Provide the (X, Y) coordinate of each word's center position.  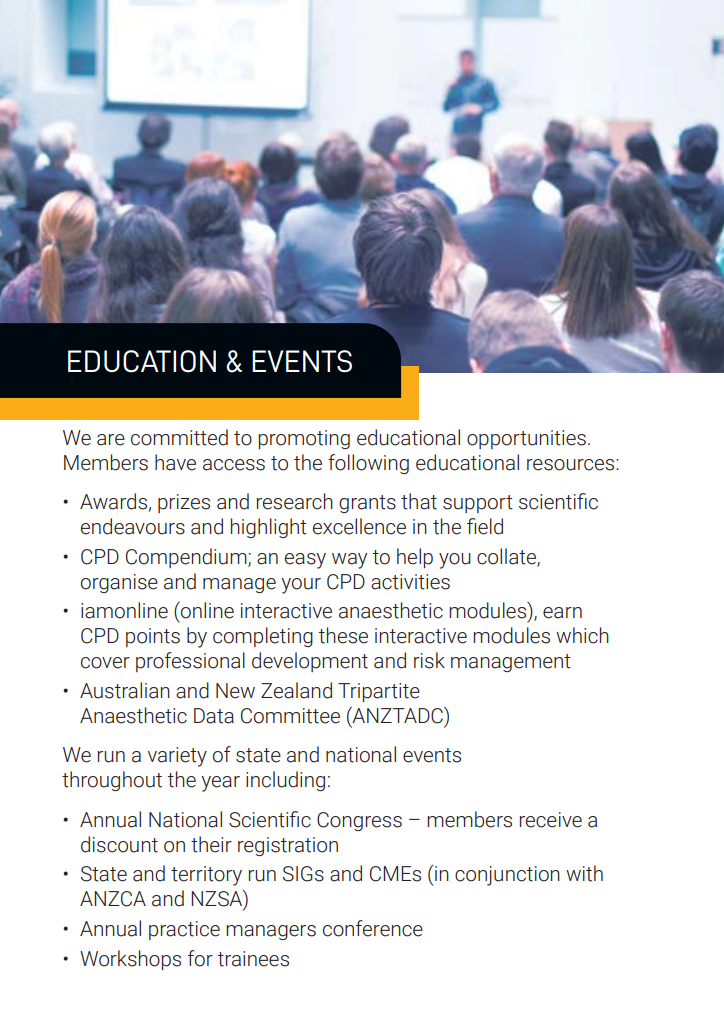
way (349, 561)
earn (562, 613)
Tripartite (379, 692)
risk (429, 660)
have (175, 462)
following (368, 464)
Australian (125, 690)
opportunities (526, 439)
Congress (359, 821)
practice (184, 930)
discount (119, 844)
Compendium (187, 558)
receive (551, 820)
